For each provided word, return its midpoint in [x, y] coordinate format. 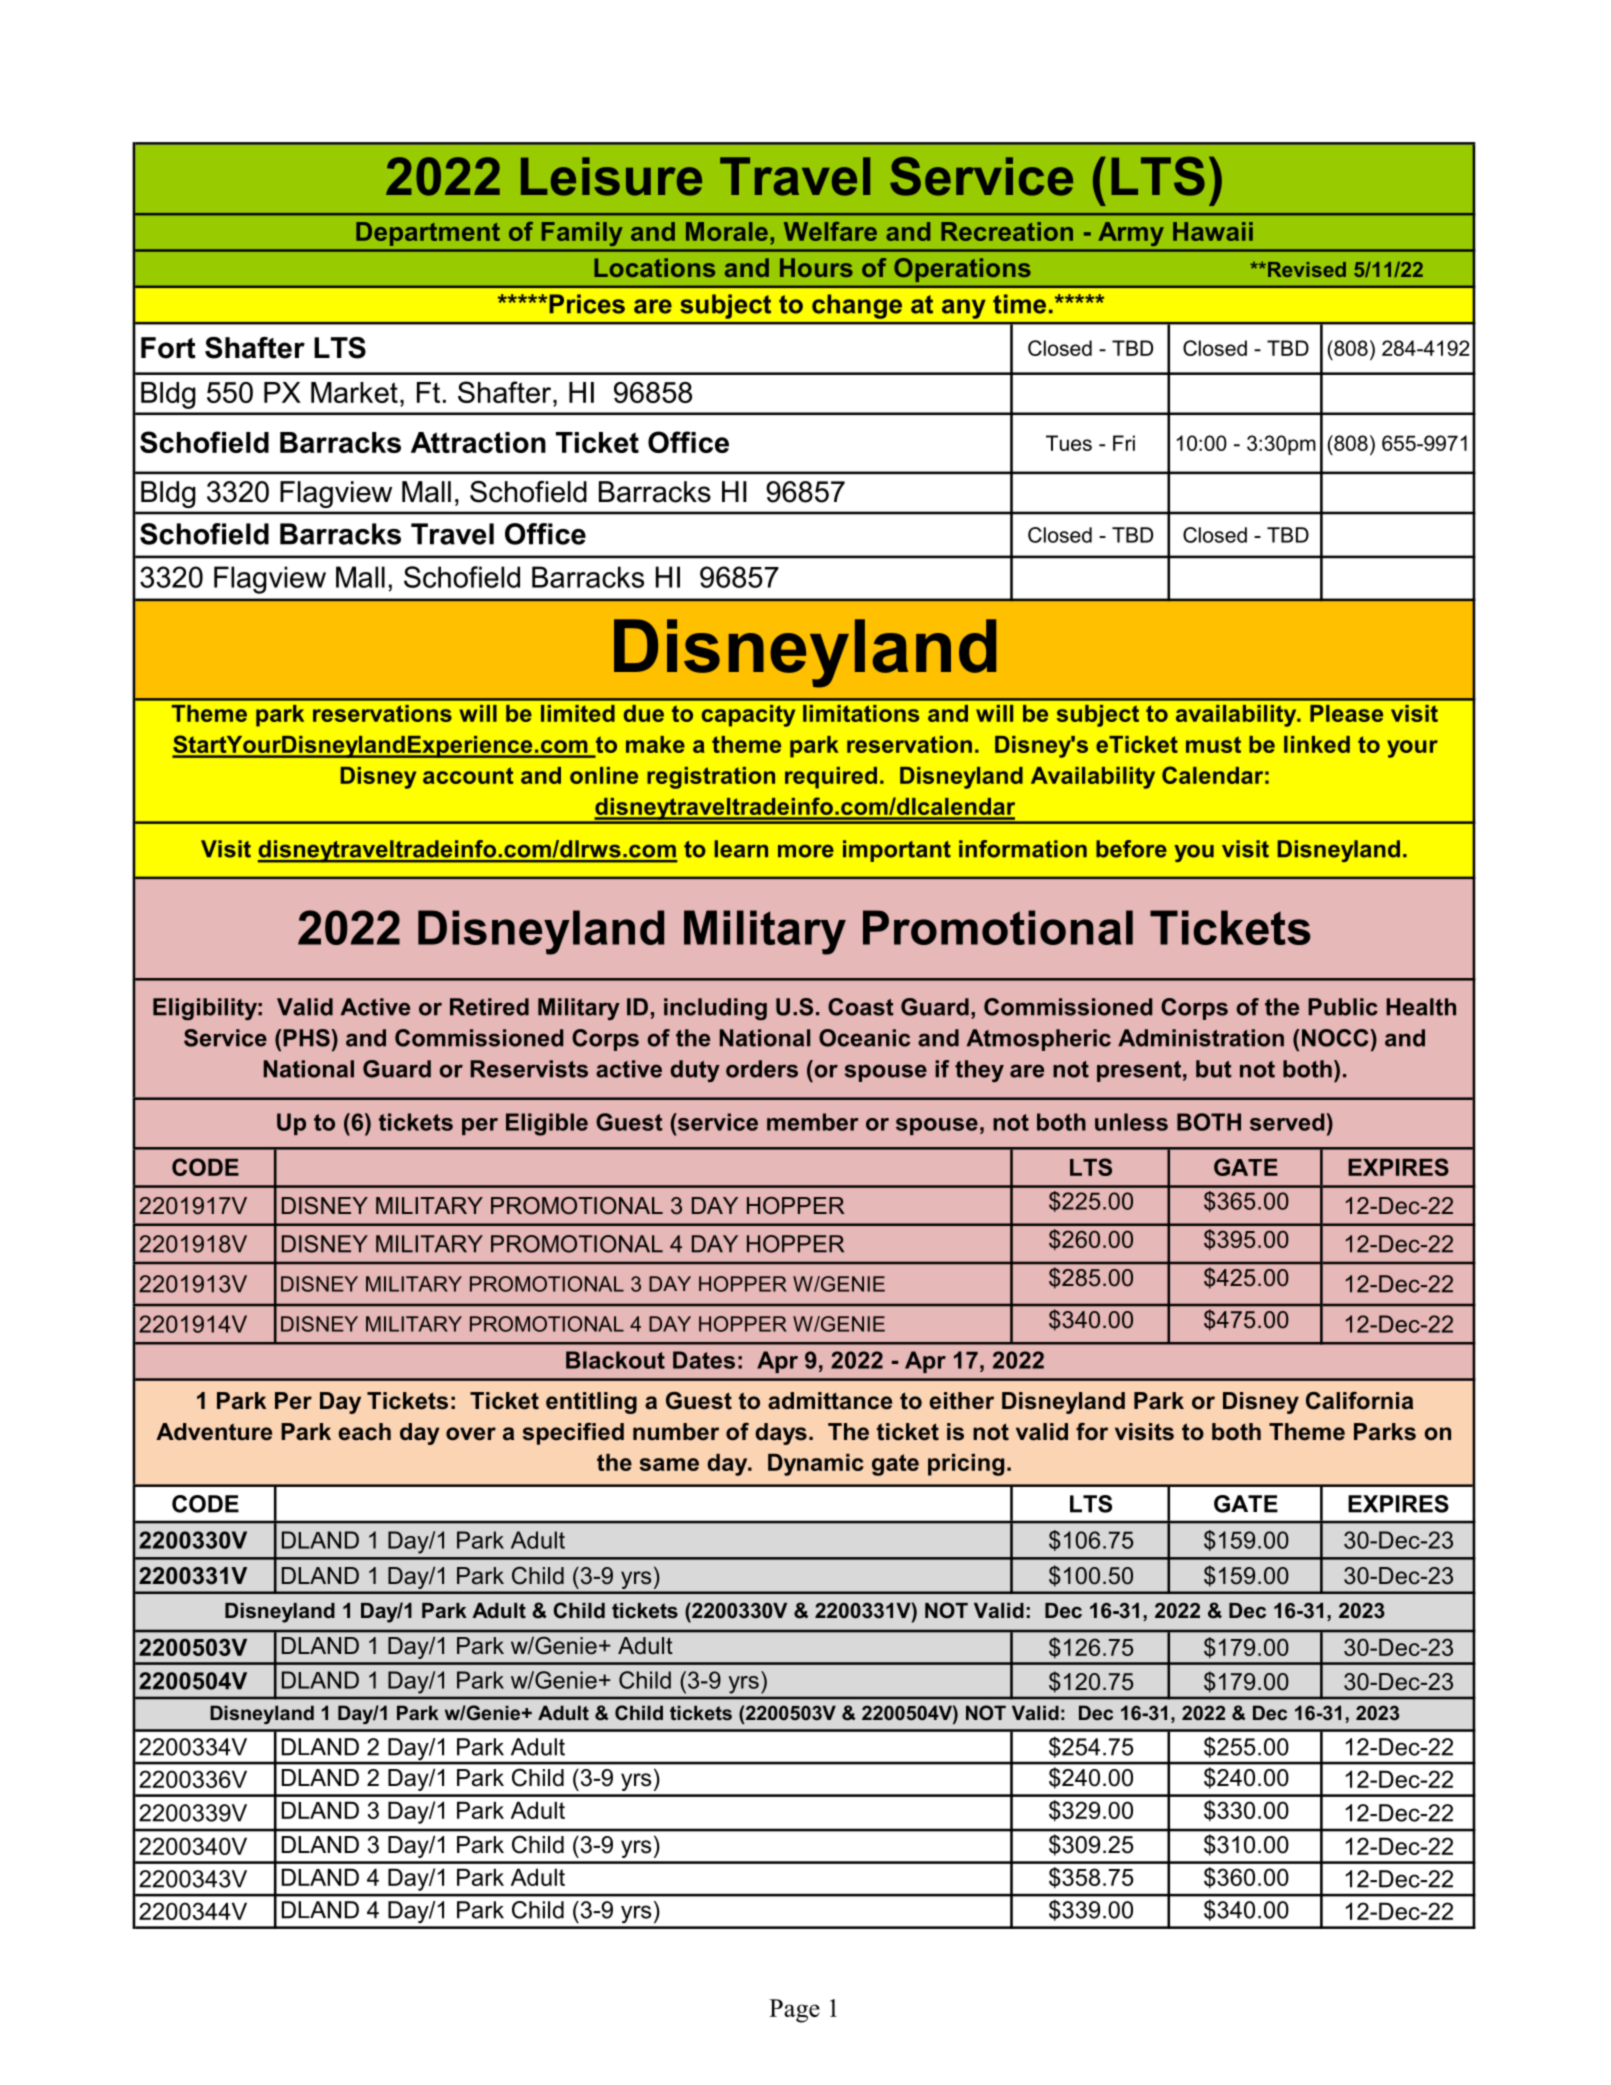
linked [1317, 744]
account [468, 775]
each [365, 1432]
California [1359, 1401]
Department [428, 234]
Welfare [830, 231]
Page [794, 2011]
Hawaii [1213, 231]
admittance [830, 1401]
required [831, 778]
